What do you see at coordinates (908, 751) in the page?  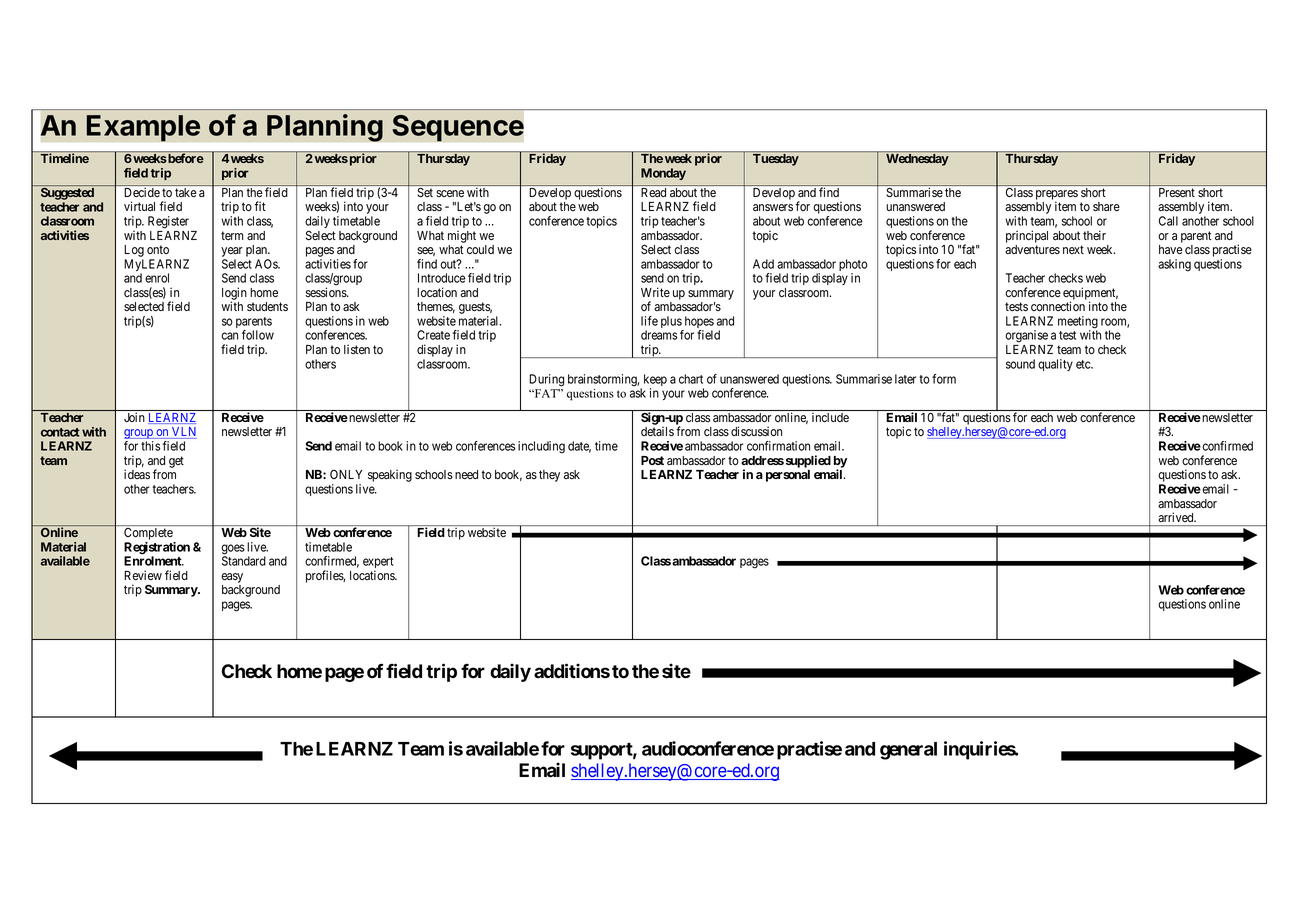 I see `general` at bounding box center [908, 751].
